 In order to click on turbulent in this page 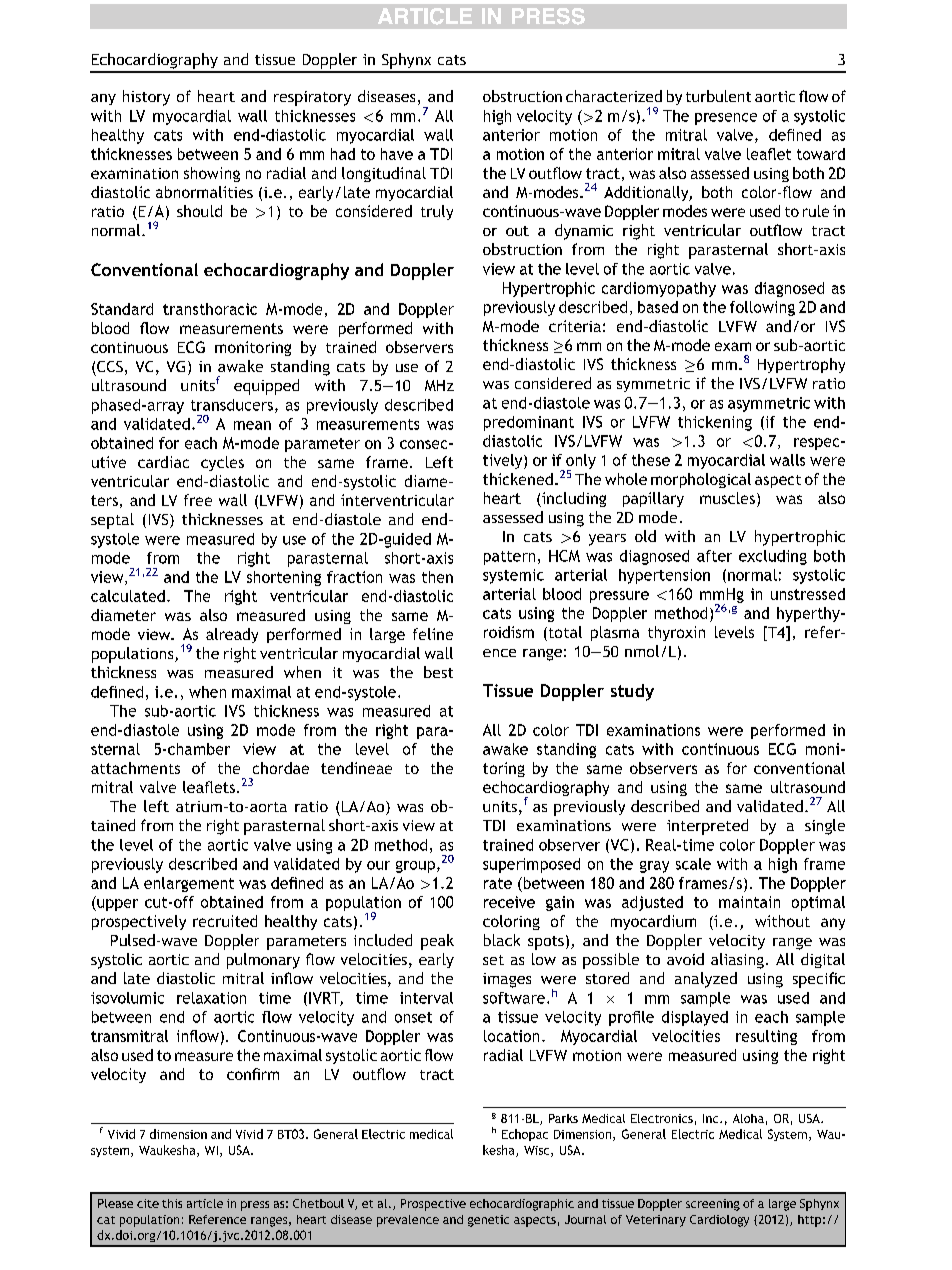, I will do `click(718, 96)`.
